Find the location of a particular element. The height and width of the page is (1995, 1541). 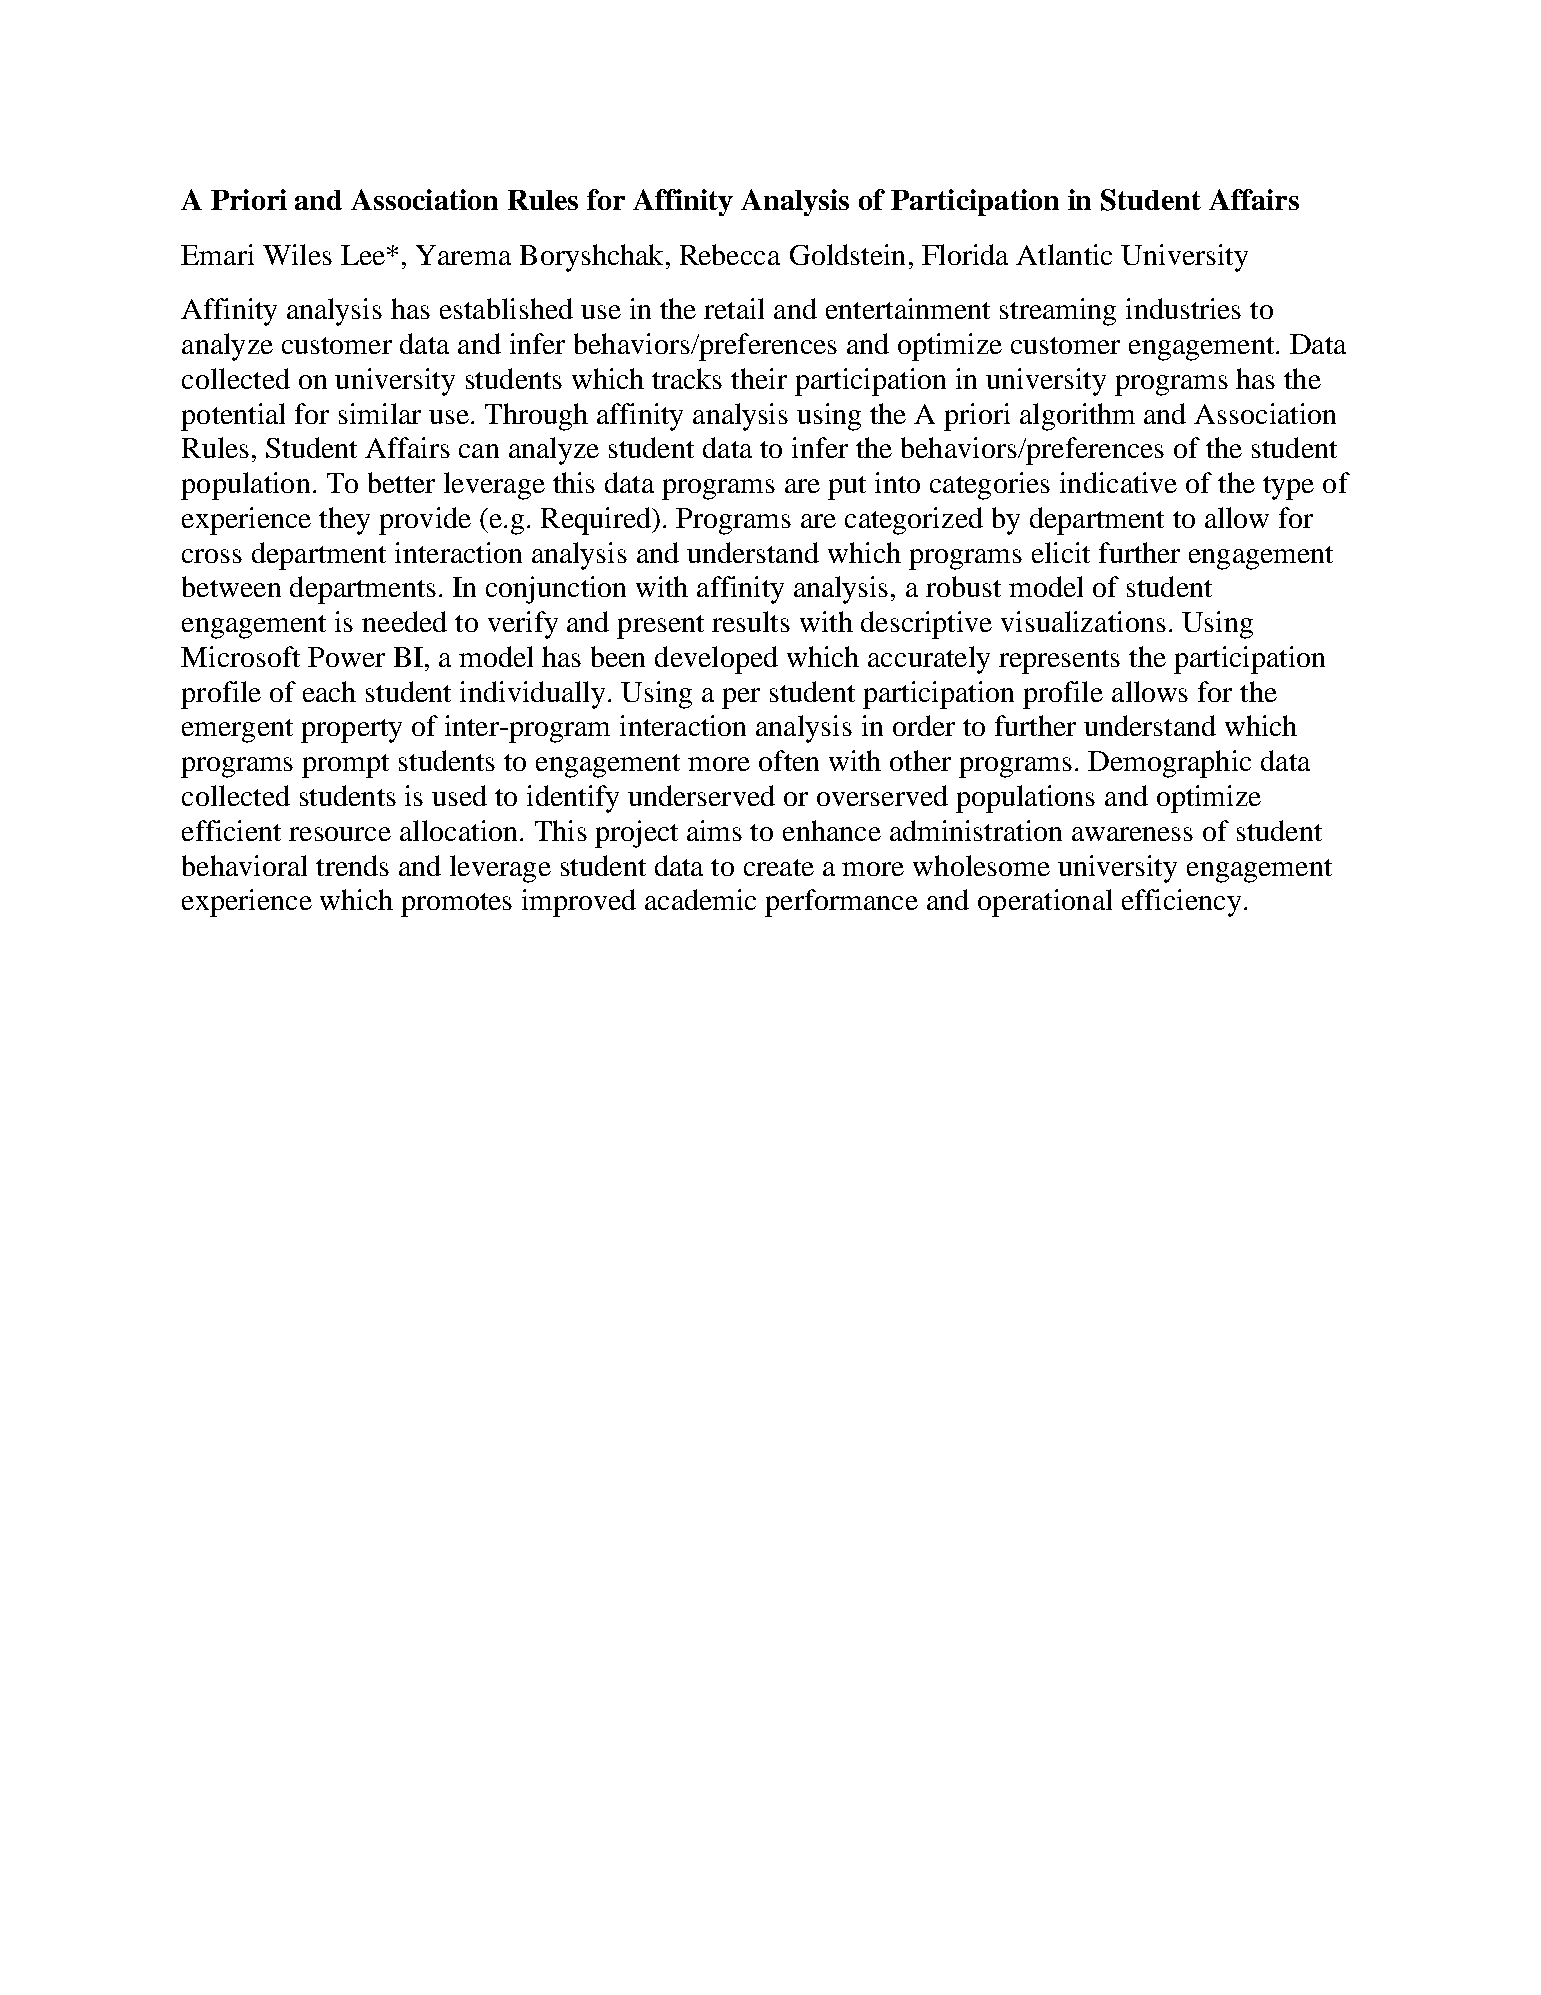

Rebecca is located at coordinates (730, 254).
